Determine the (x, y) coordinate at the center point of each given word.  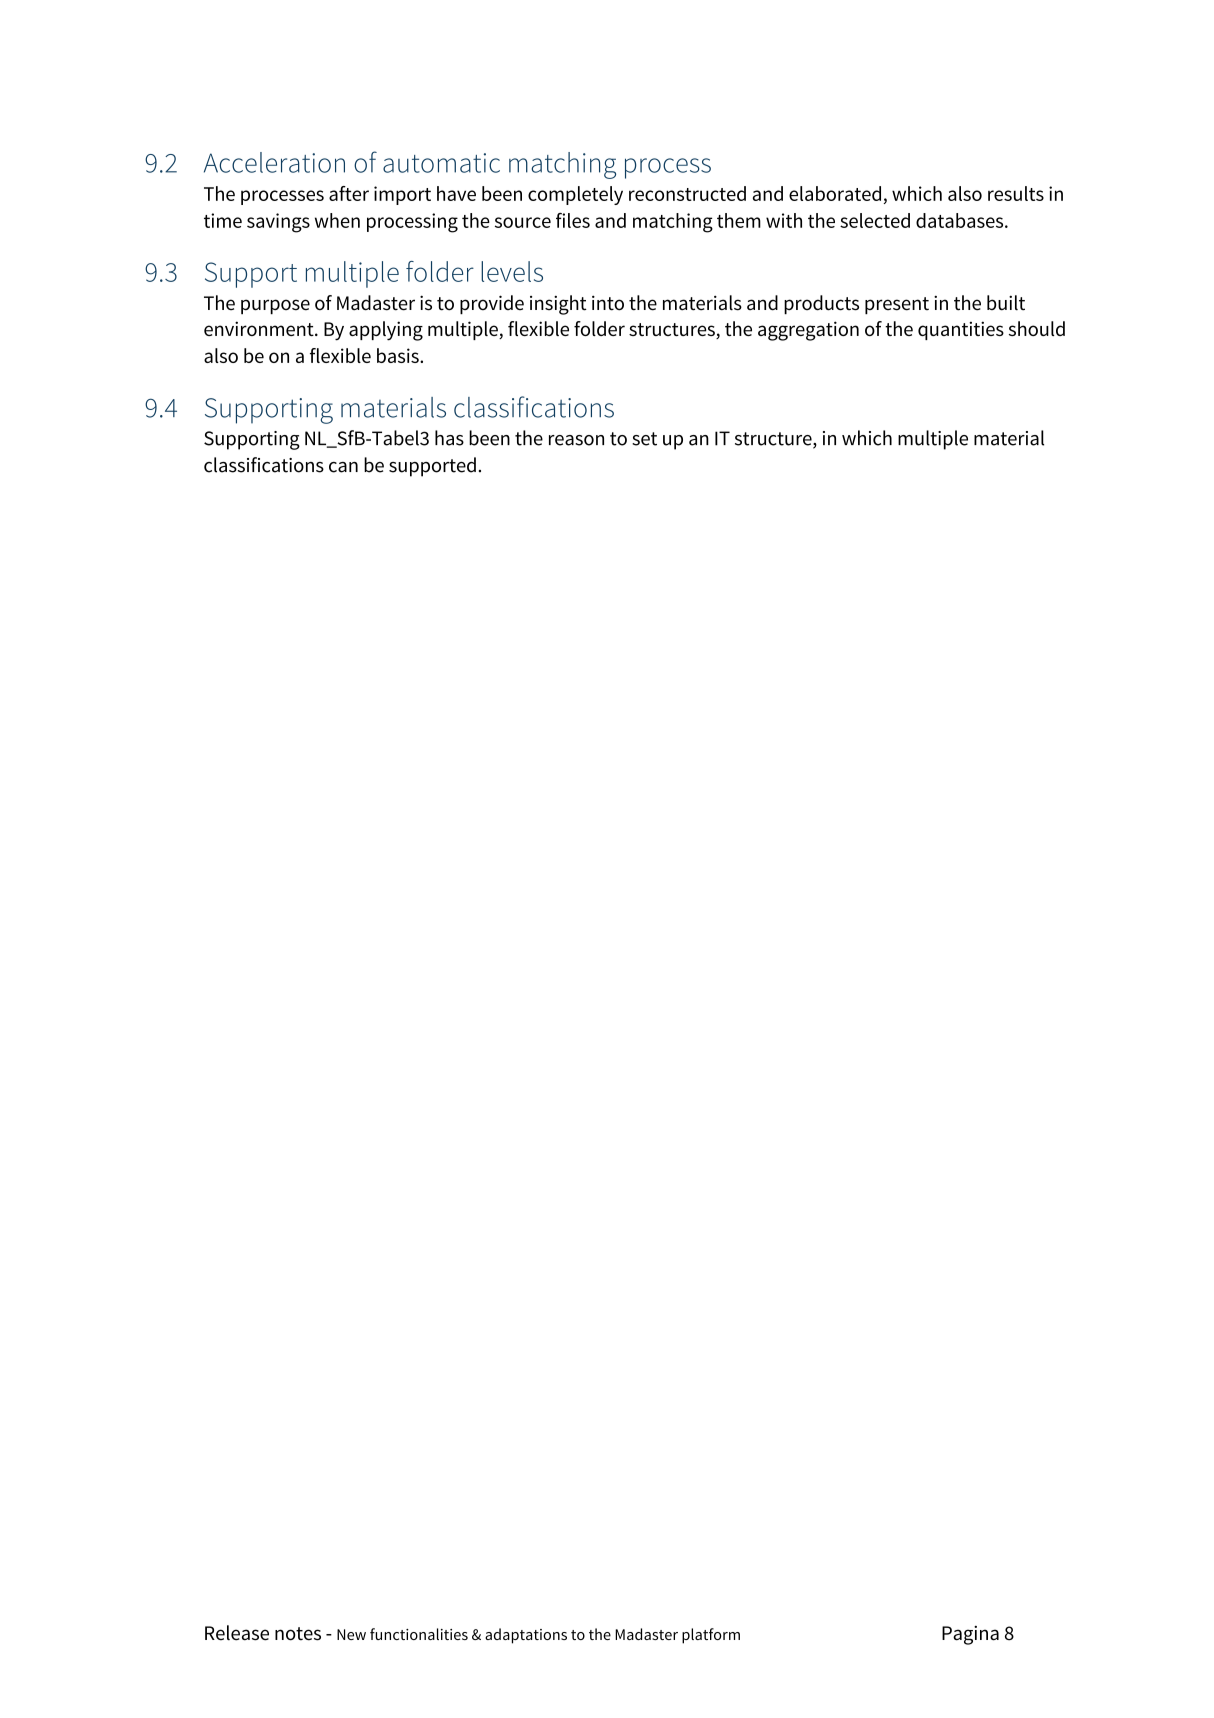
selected (875, 220)
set (644, 439)
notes (298, 1634)
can (343, 467)
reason (576, 440)
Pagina (970, 1635)
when (337, 220)
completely (575, 195)
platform (711, 1636)
